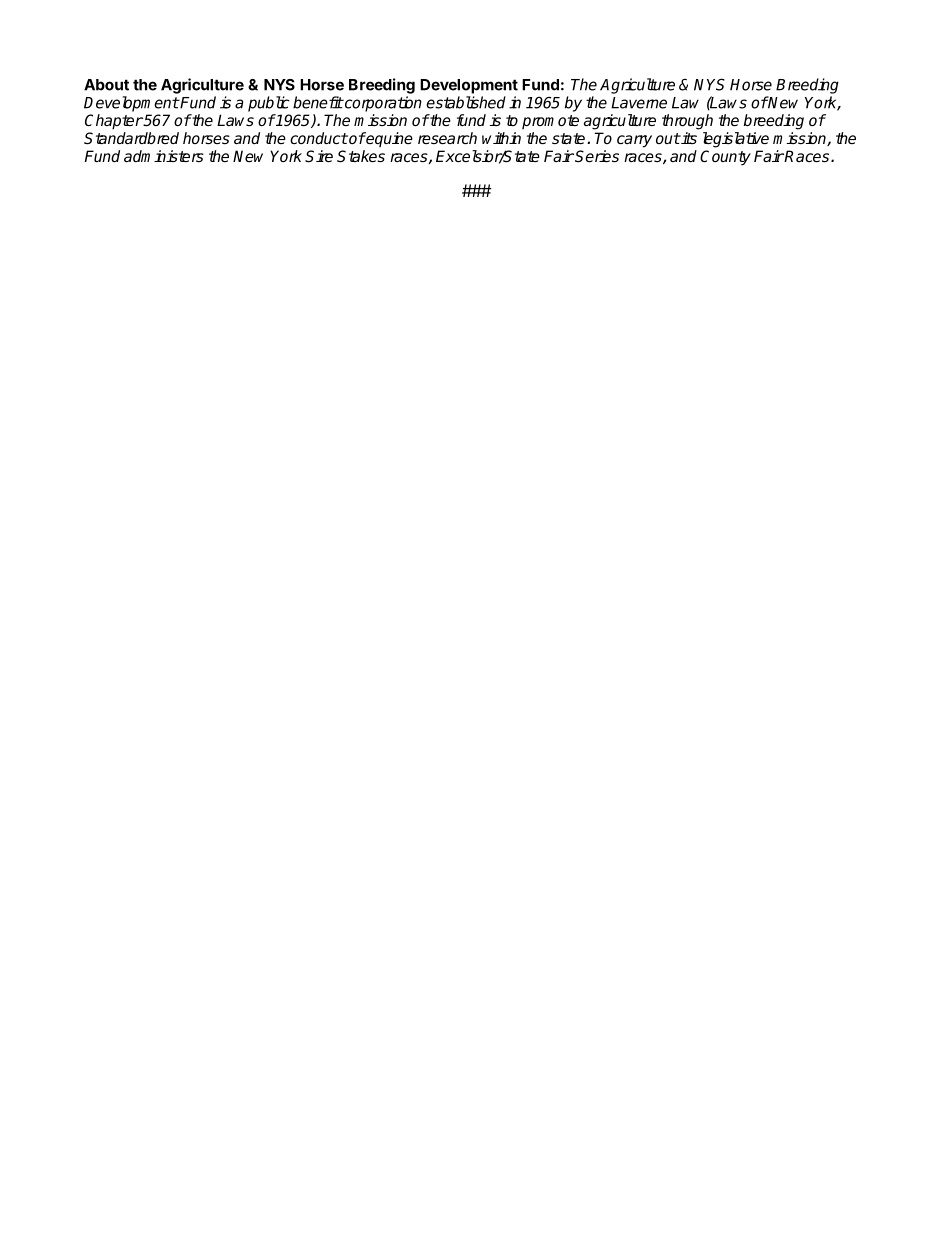 The image size is (952, 1233). What do you see at coordinates (639, 103) in the image?
I see `Laverne` at bounding box center [639, 103].
